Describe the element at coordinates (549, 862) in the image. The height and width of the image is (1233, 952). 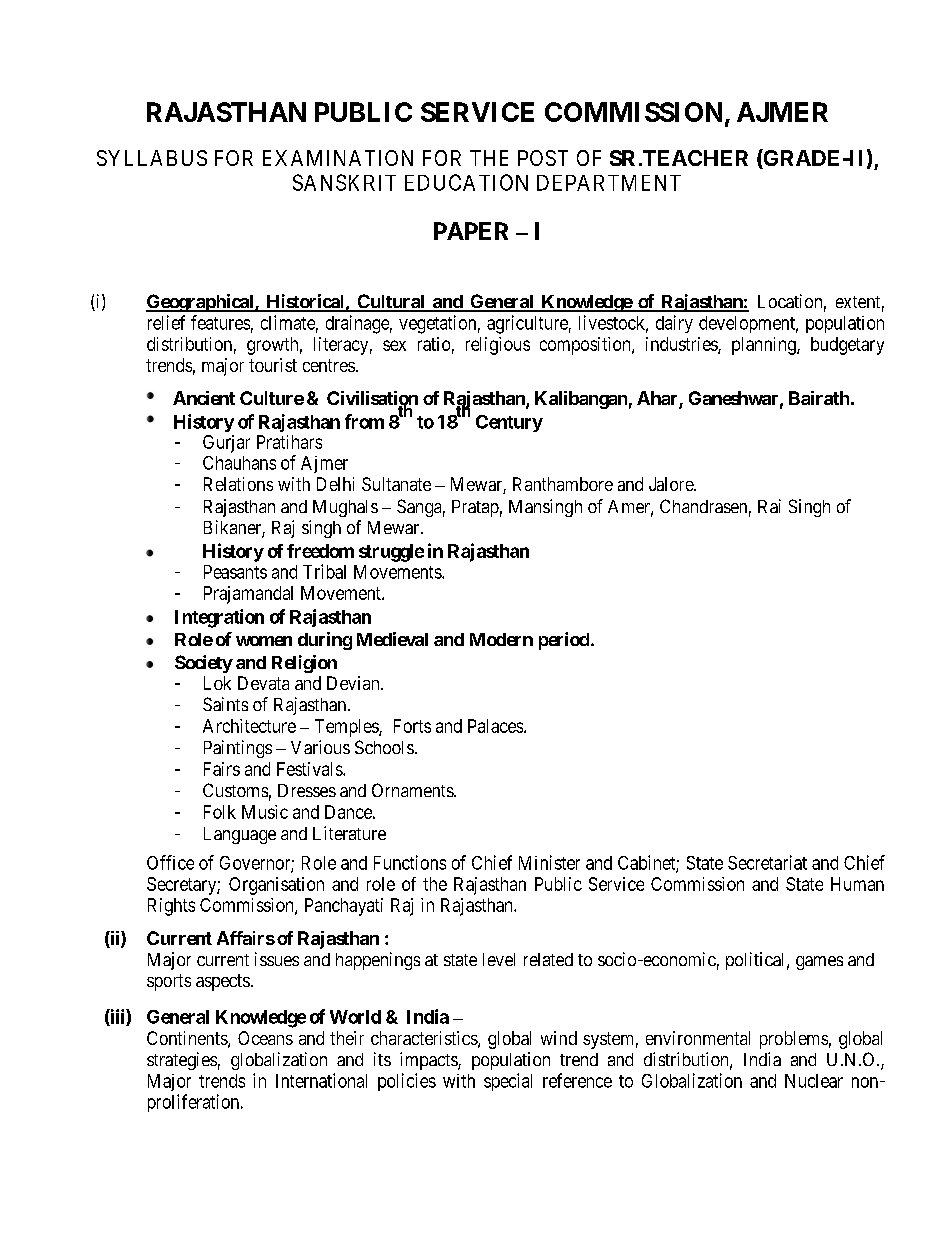
I see `Minister` at that location.
